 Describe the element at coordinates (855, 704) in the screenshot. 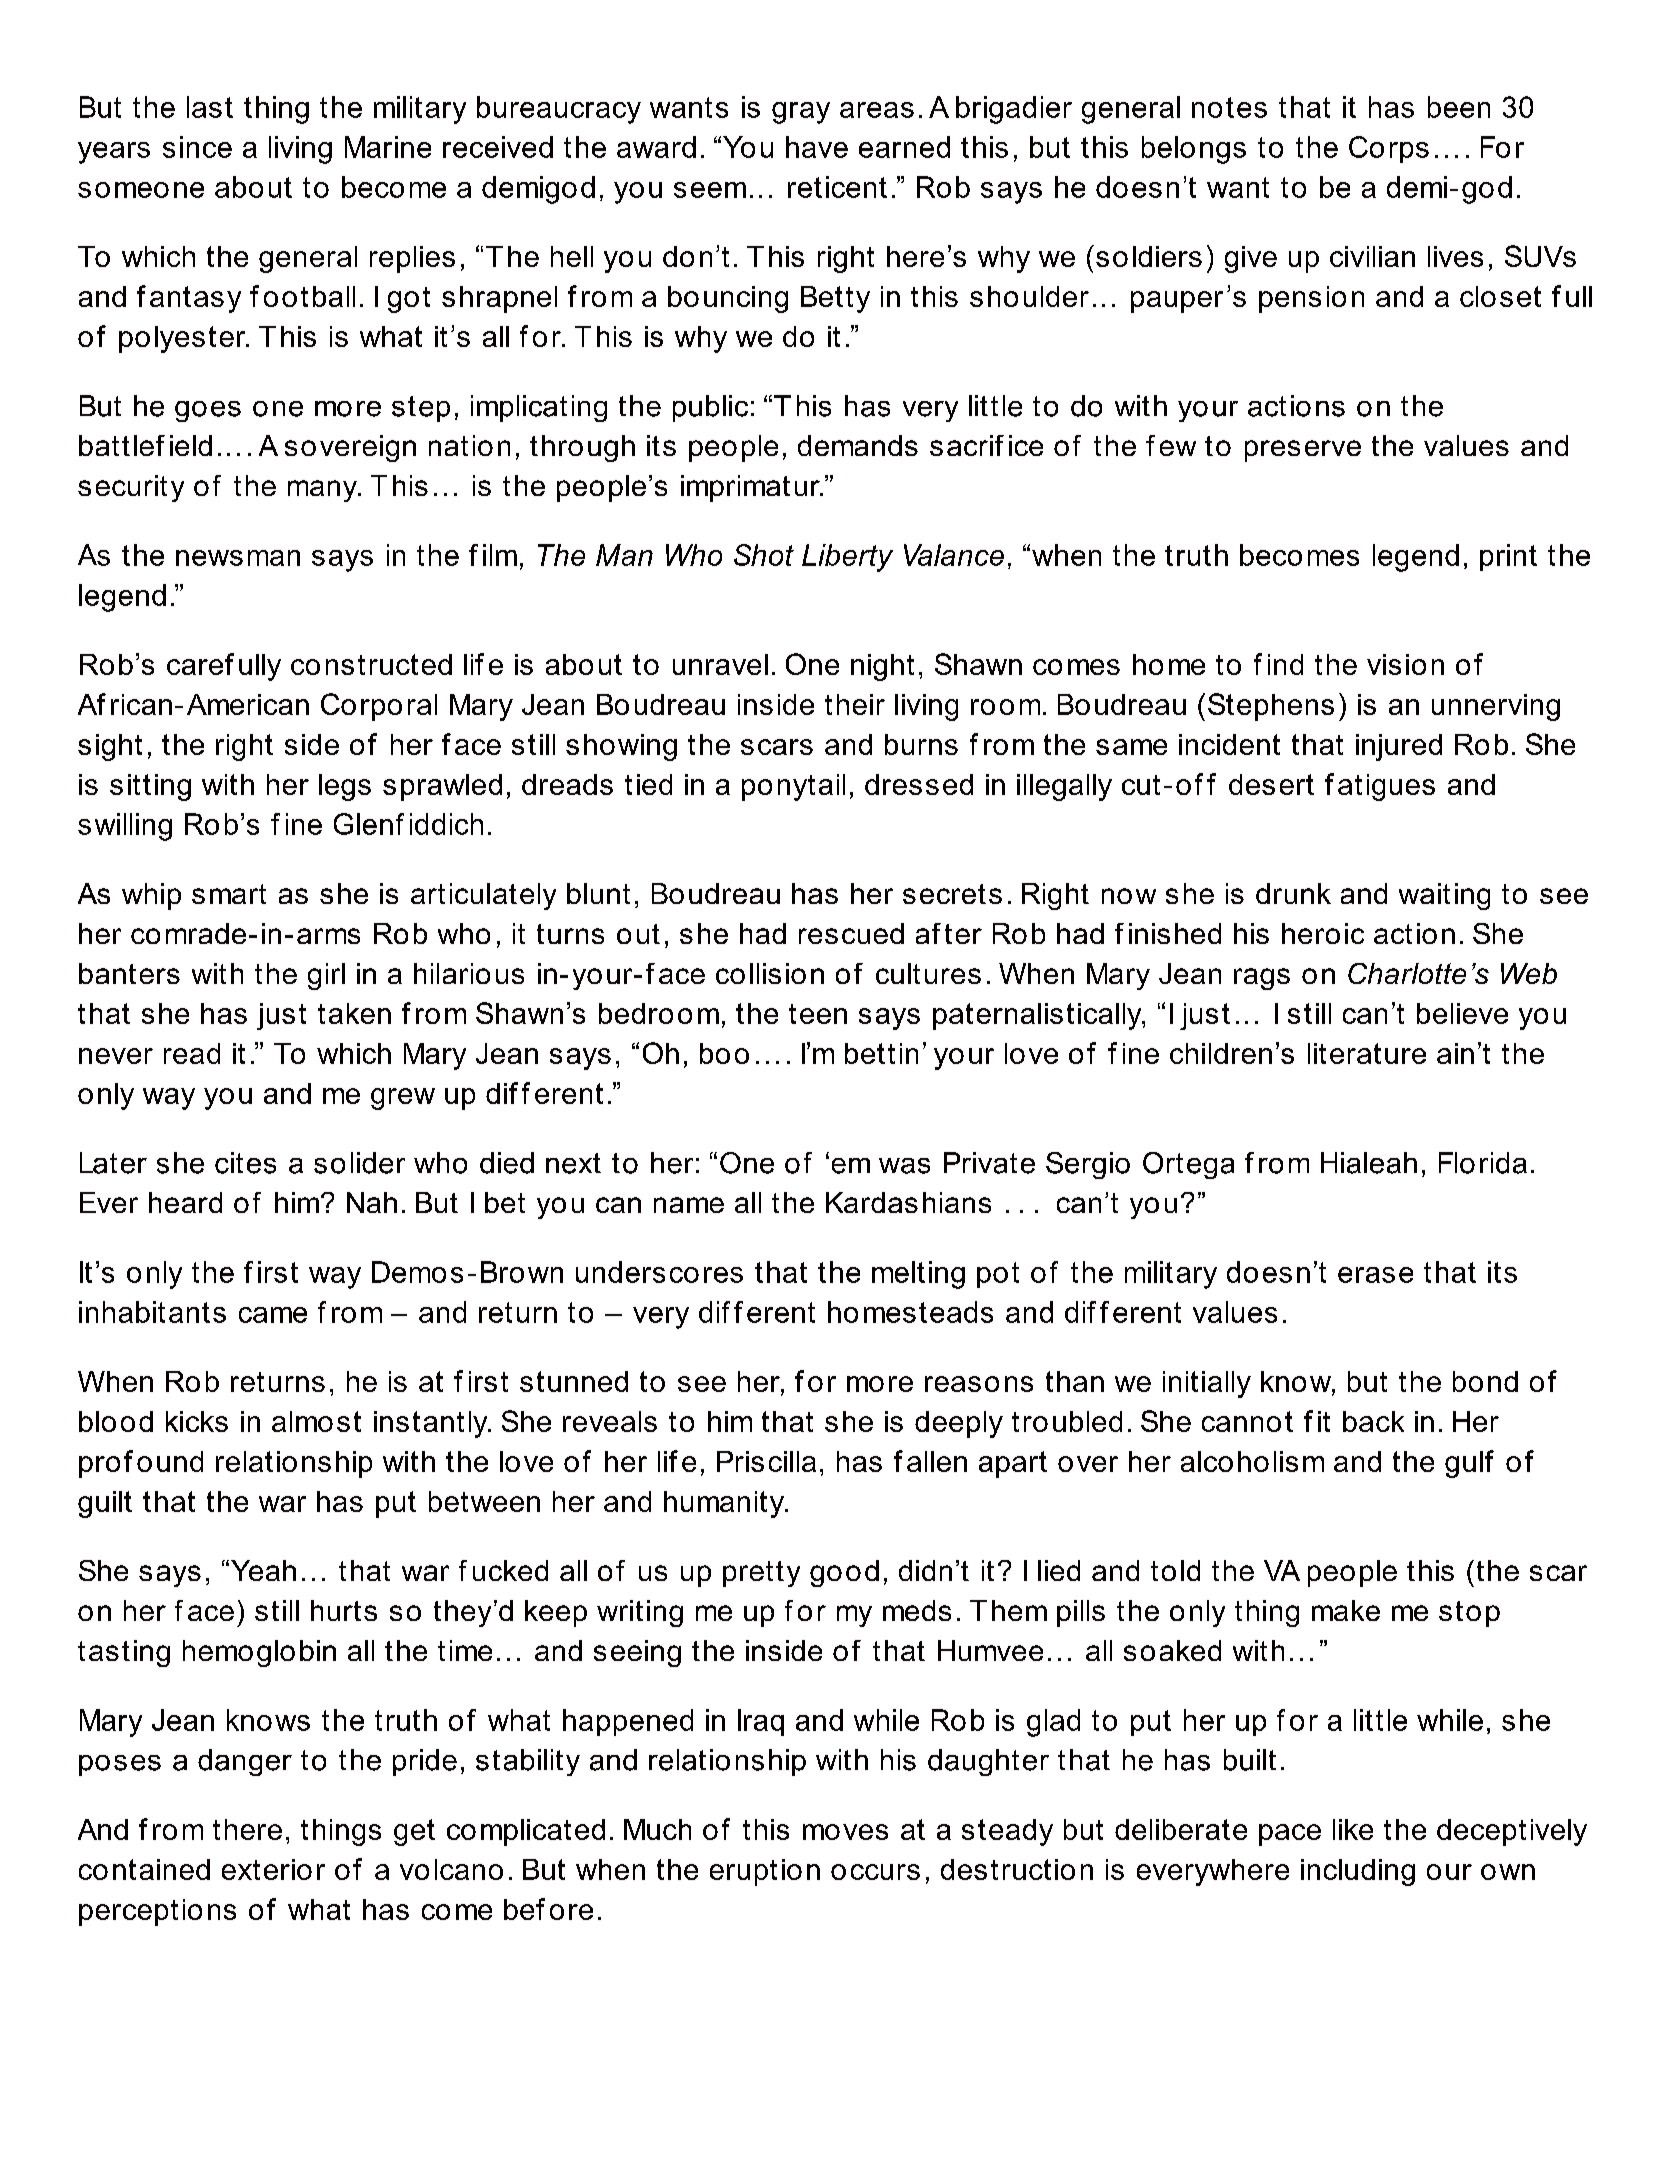

I see `their` at that location.
